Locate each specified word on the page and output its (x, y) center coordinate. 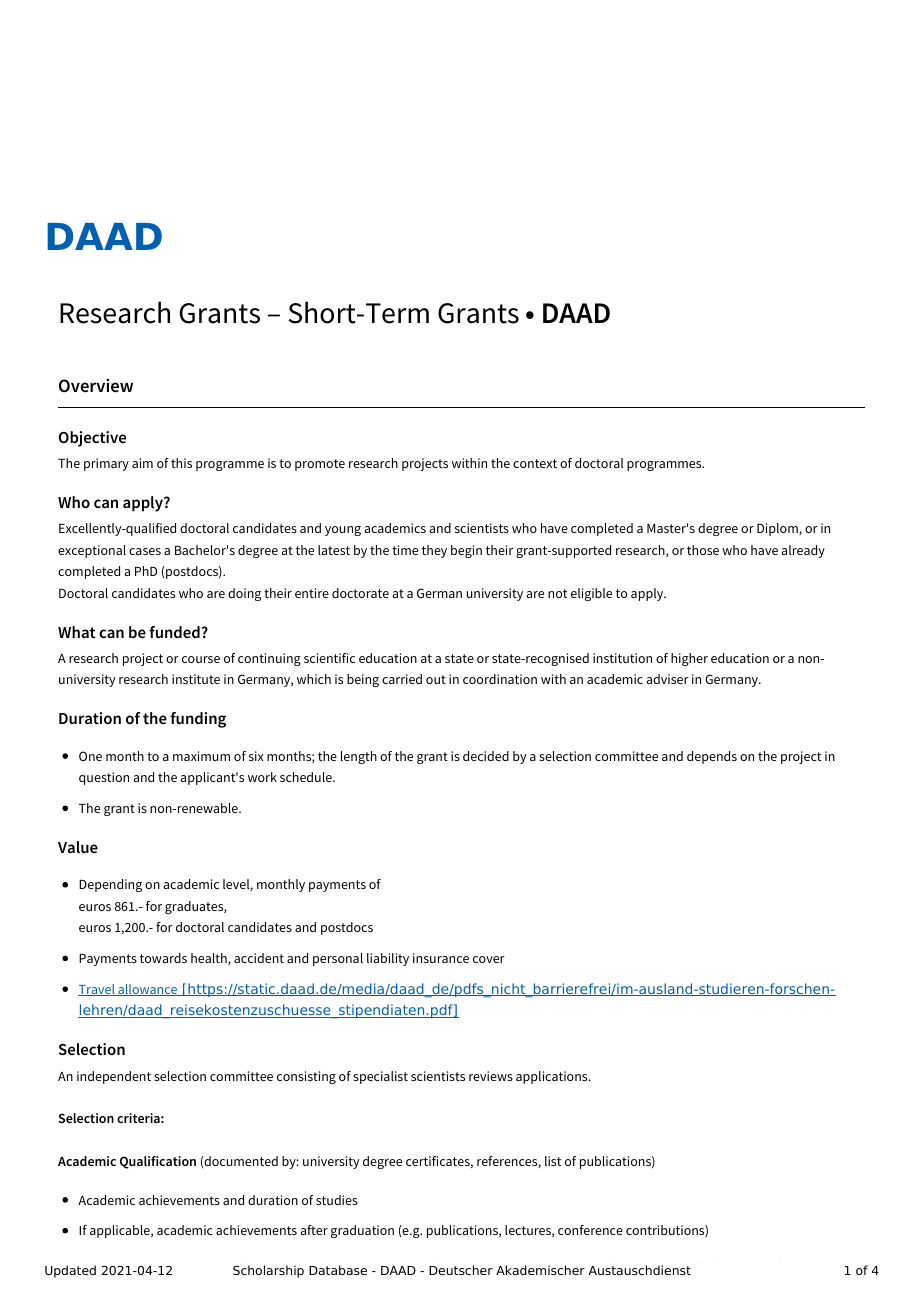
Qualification (158, 1162)
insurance (441, 958)
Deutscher (461, 1270)
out (436, 679)
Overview (96, 386)
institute (196, 679)
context (535, 463)
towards (163, 958)
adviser (667, 679)
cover (489, 959)
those (703, 550)
